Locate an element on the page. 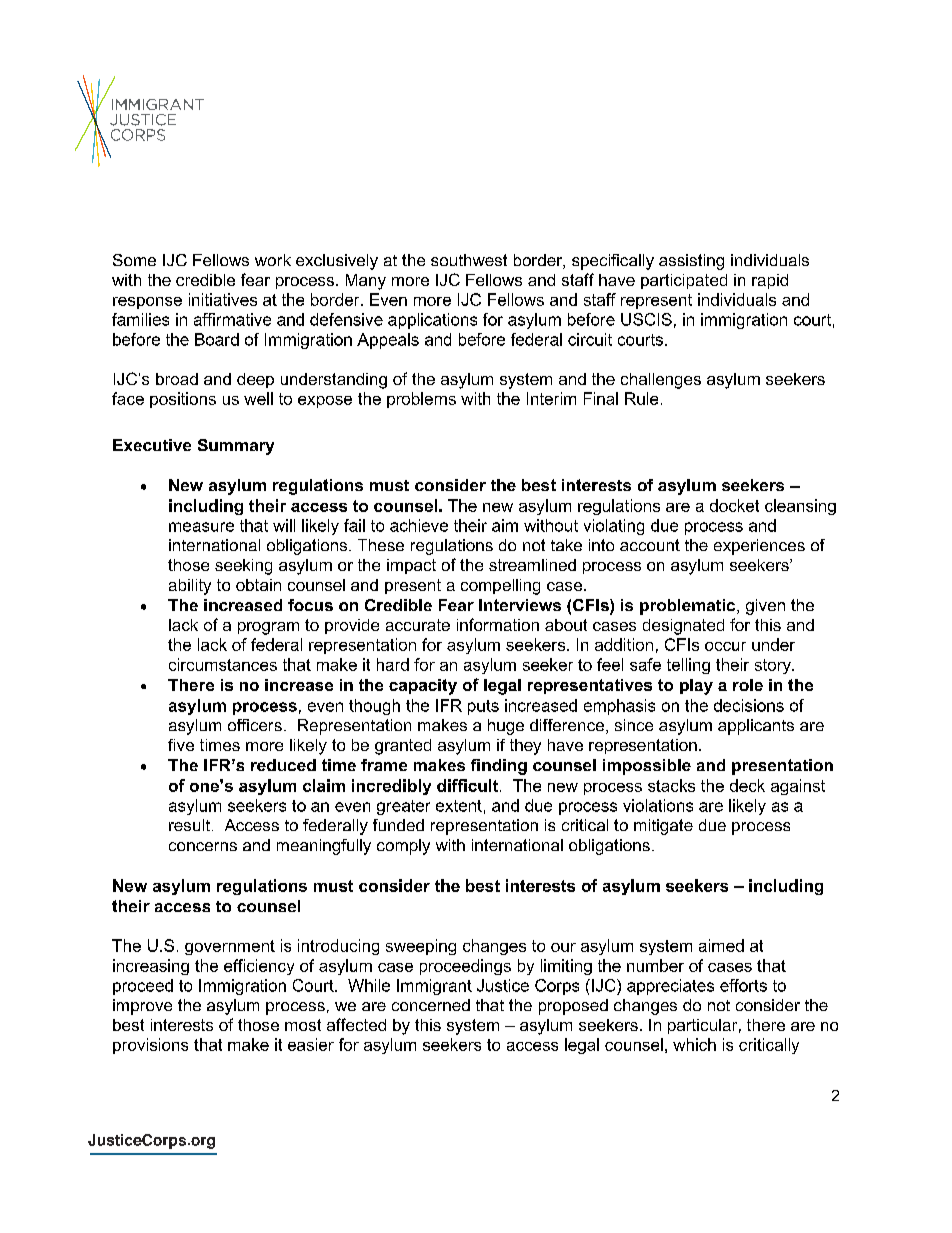 This image has width=952, height=1233. problematic is located at coordinates (689, 607).
